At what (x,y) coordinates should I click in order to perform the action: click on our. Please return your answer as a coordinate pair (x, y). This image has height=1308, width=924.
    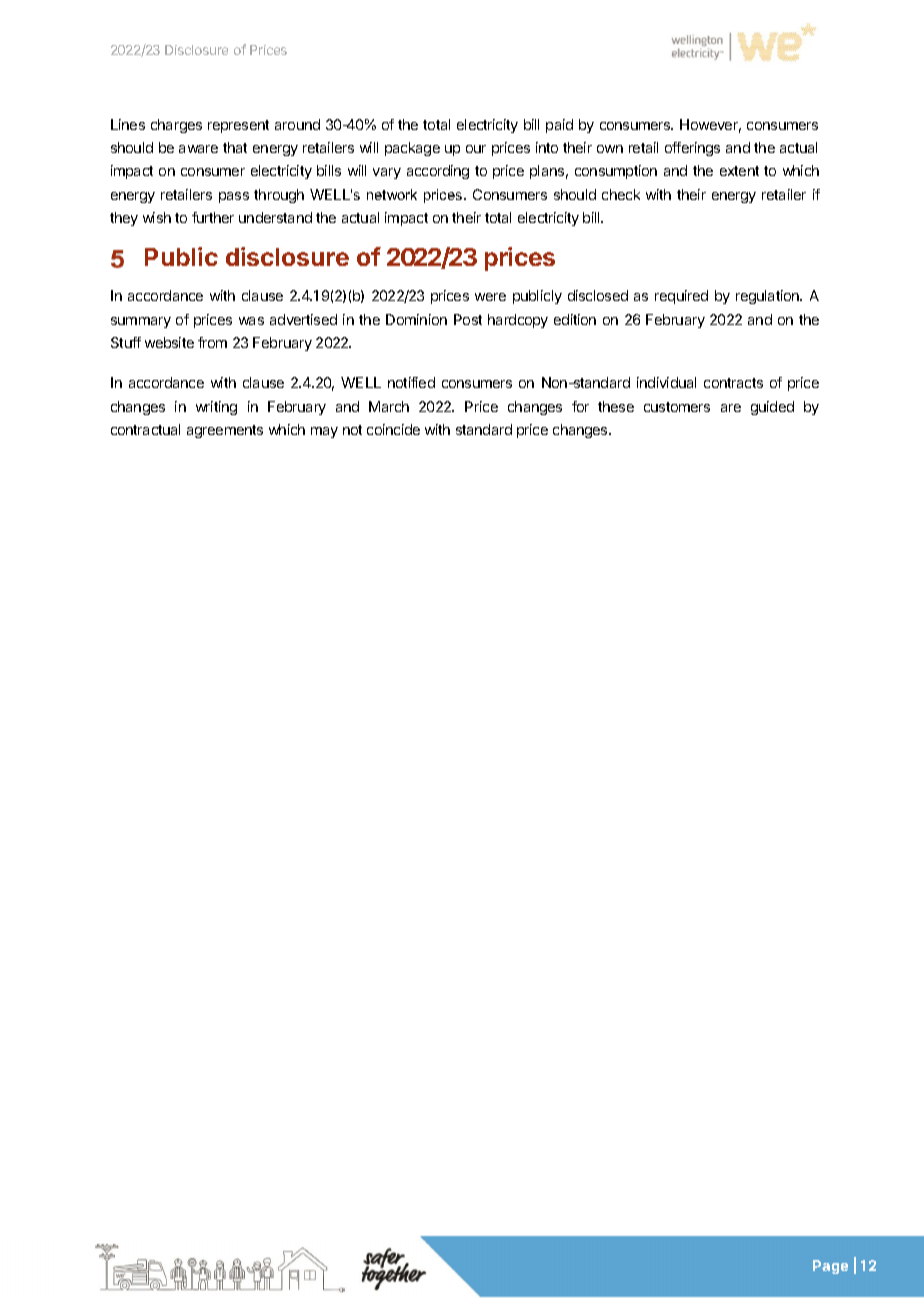
    Looking at the image, I should click on (476, 149).
